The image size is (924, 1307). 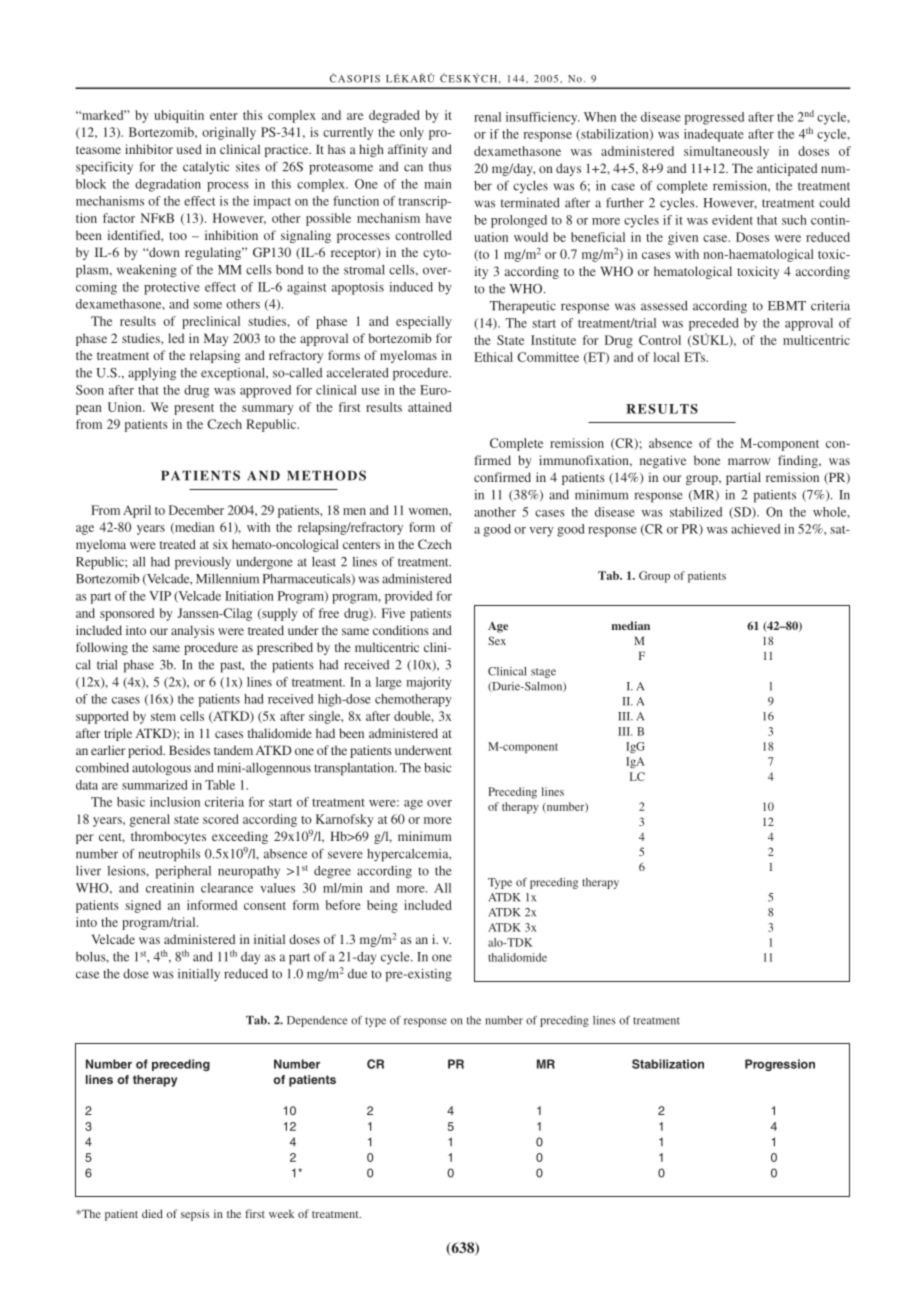 What do you see at coordinates (345, 855) in the page?
I see `severe` at bounding box center [345, 855].
